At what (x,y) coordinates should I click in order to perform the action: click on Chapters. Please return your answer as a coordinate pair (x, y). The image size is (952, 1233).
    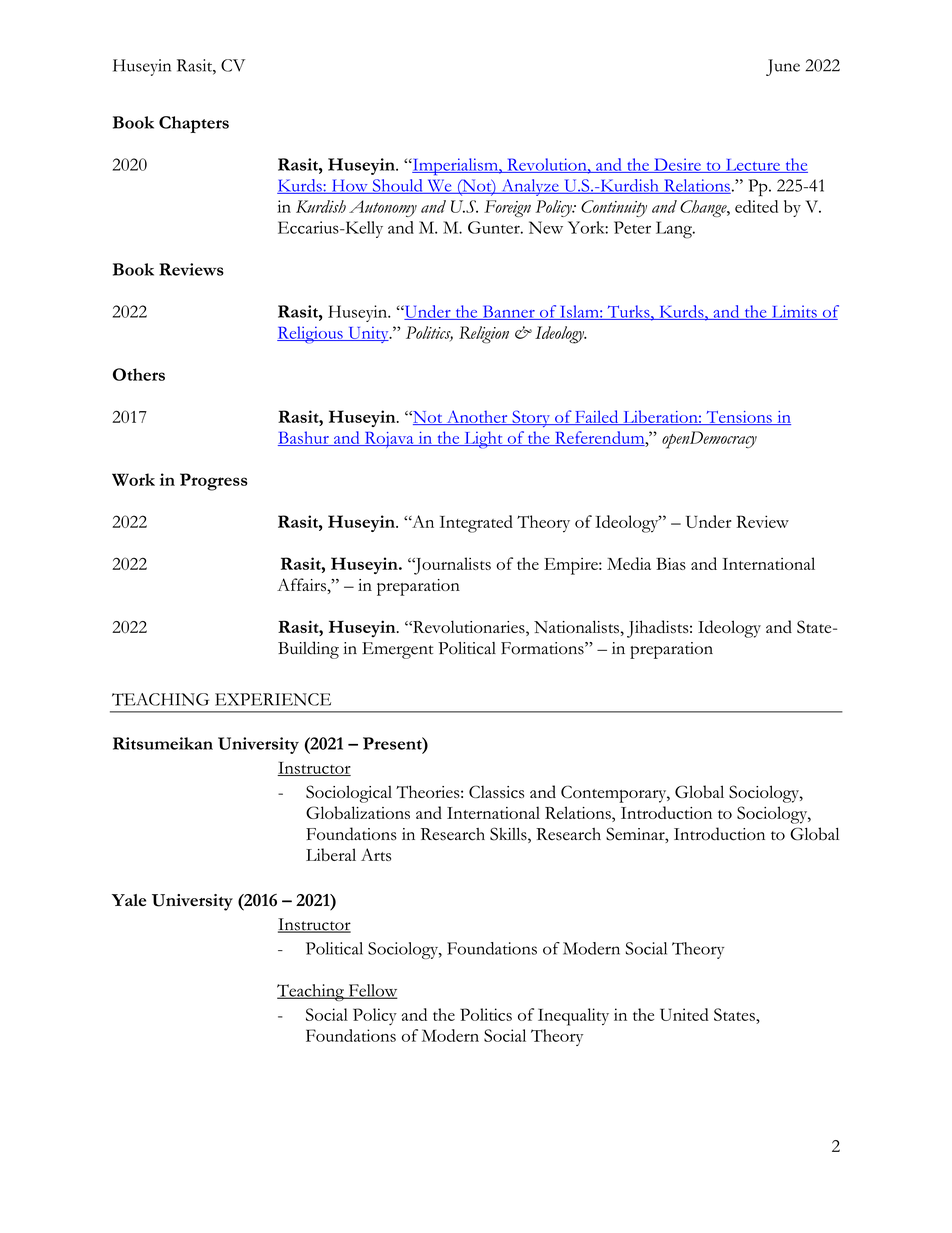
    Looking at the image, I should click on (194, 124).
